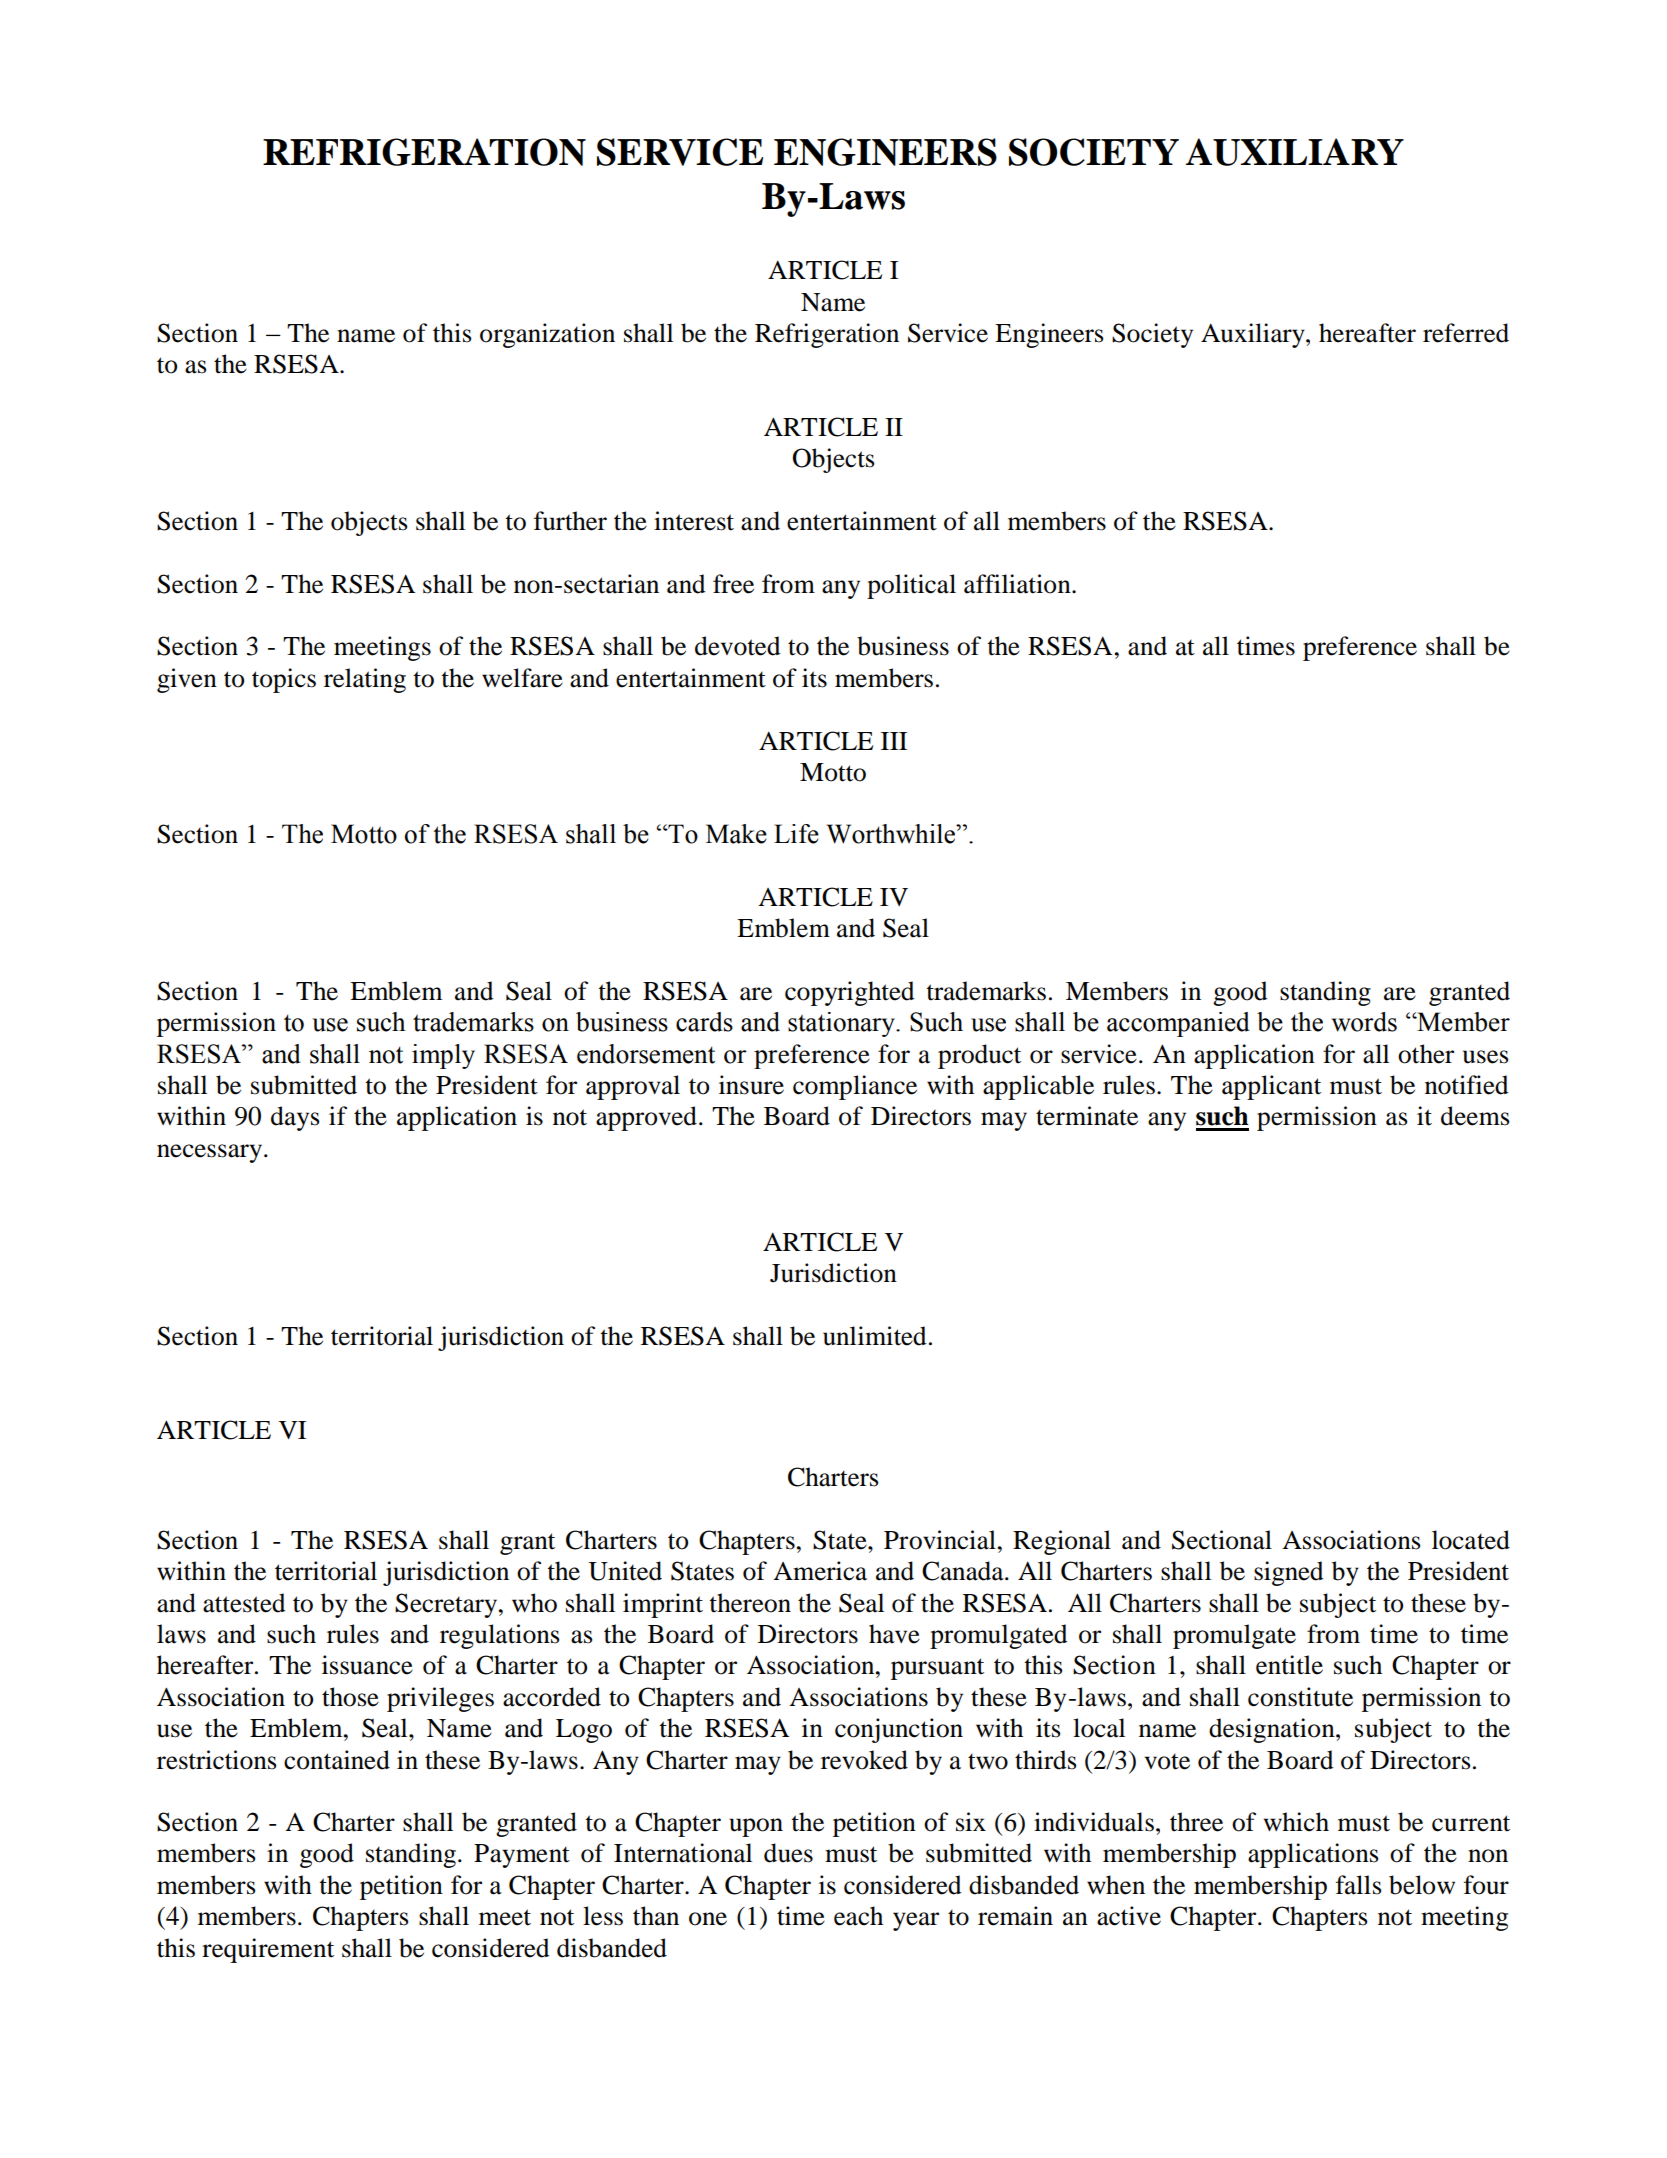  I want to click on America, so click(820, 1571).
